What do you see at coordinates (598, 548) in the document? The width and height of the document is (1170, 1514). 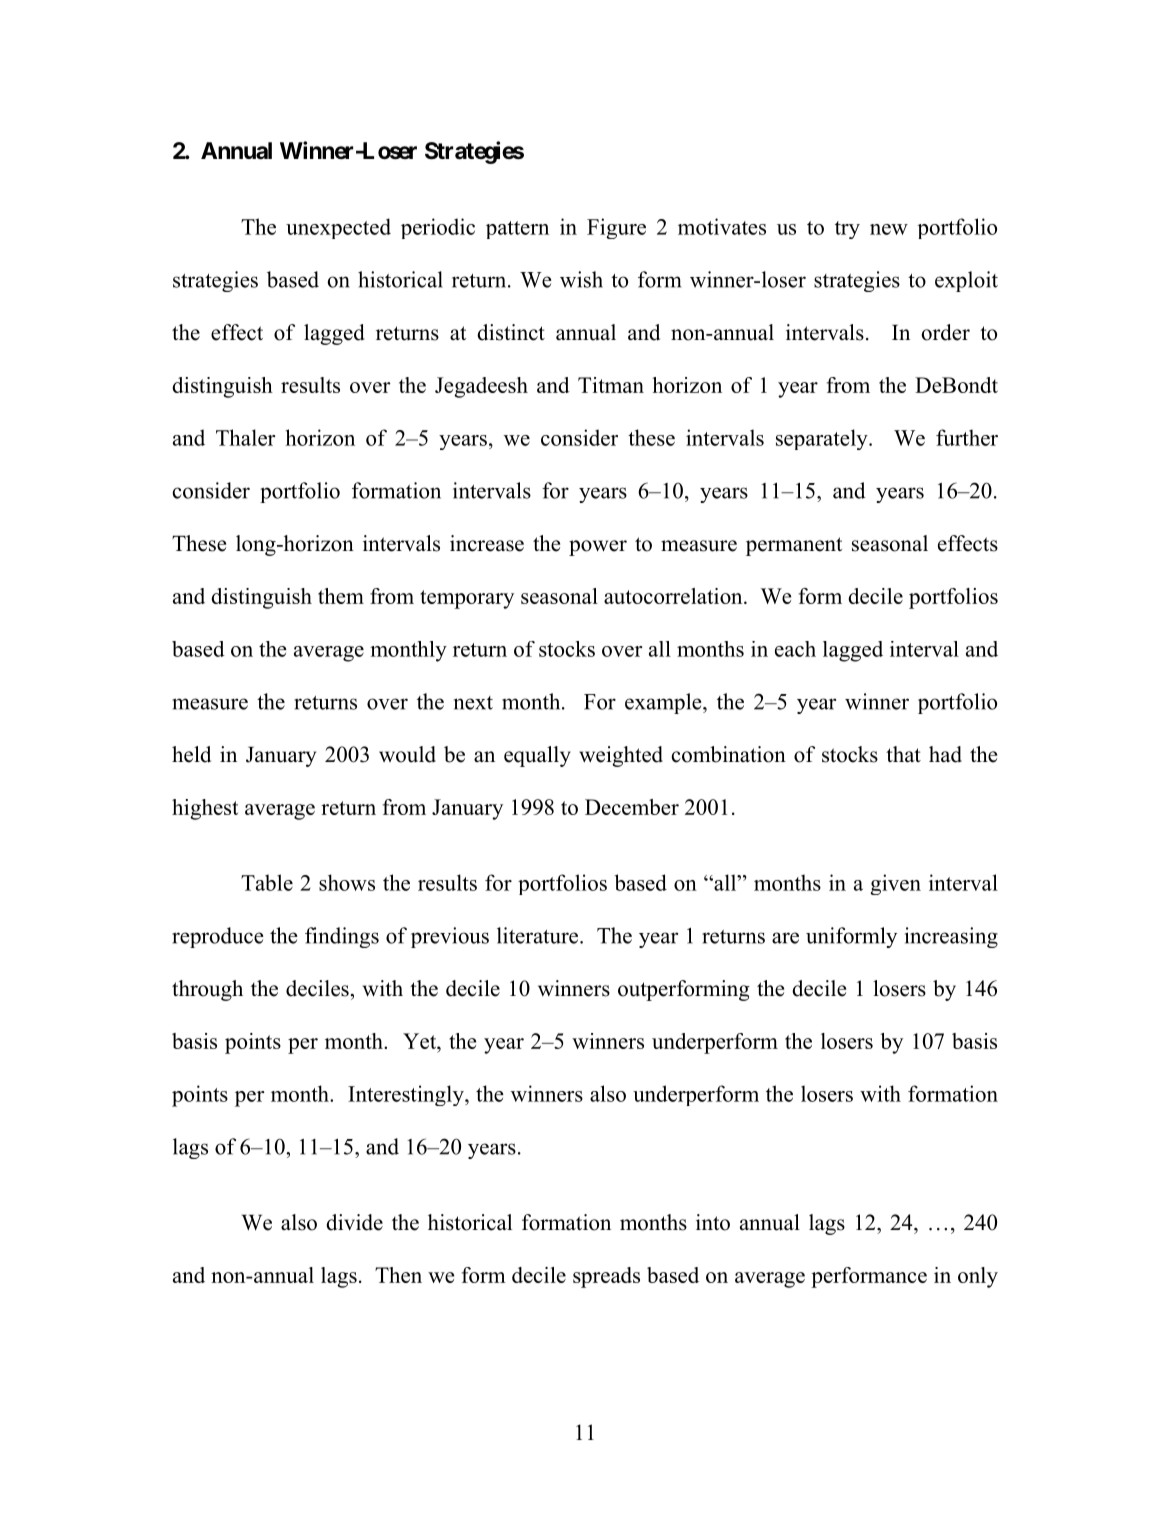 I see `power` at bounding box center [598, 548].
